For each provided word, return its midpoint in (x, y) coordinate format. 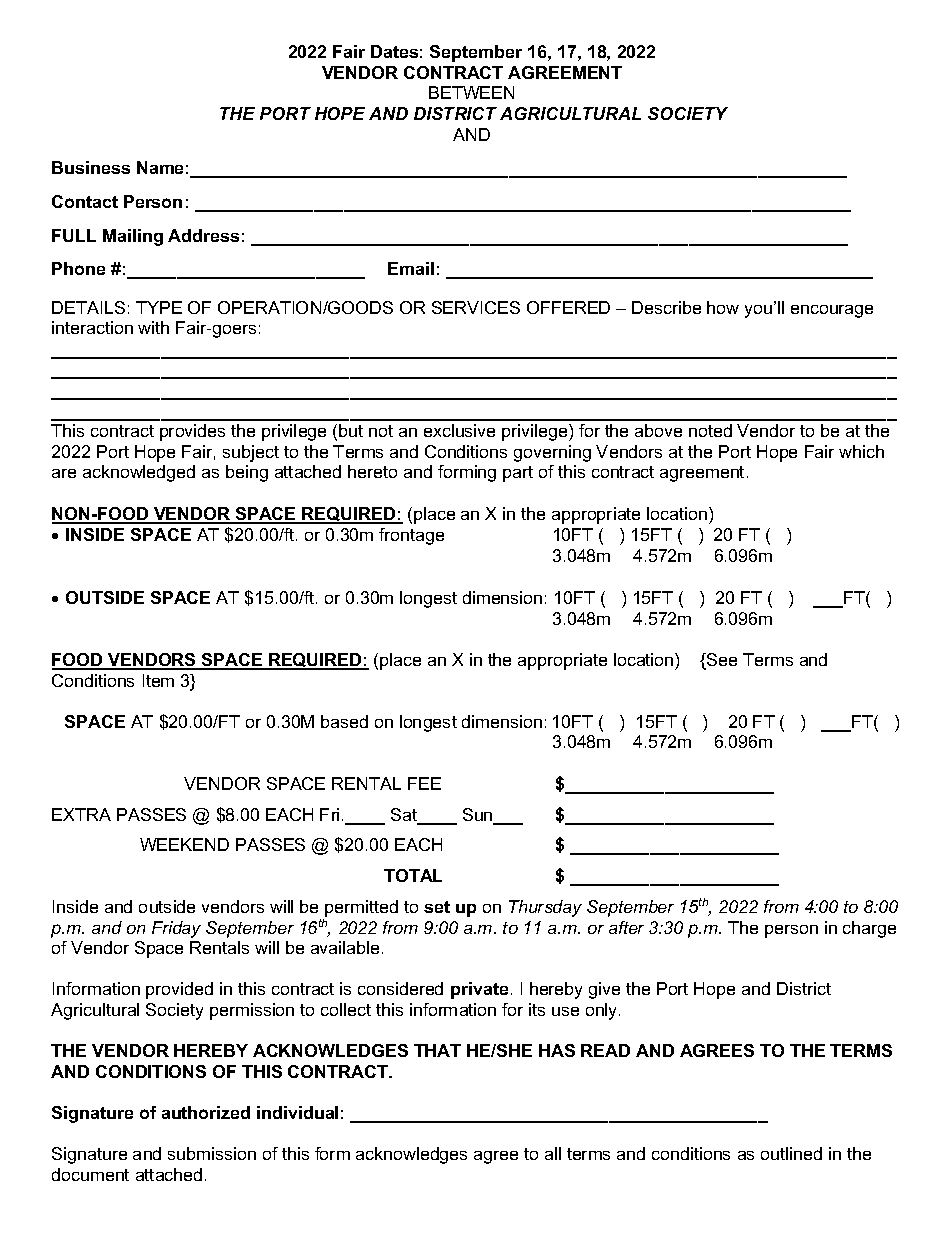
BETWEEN (471, 92)
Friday (176, 929)
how (723, 307)
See (721, 661)
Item (158, 680)
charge (869, 929)
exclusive (459, 430)
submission (212, 1153)
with (153, 327)
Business (91, 167)
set (437, 907)
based (344, 721)
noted (710, 430)
